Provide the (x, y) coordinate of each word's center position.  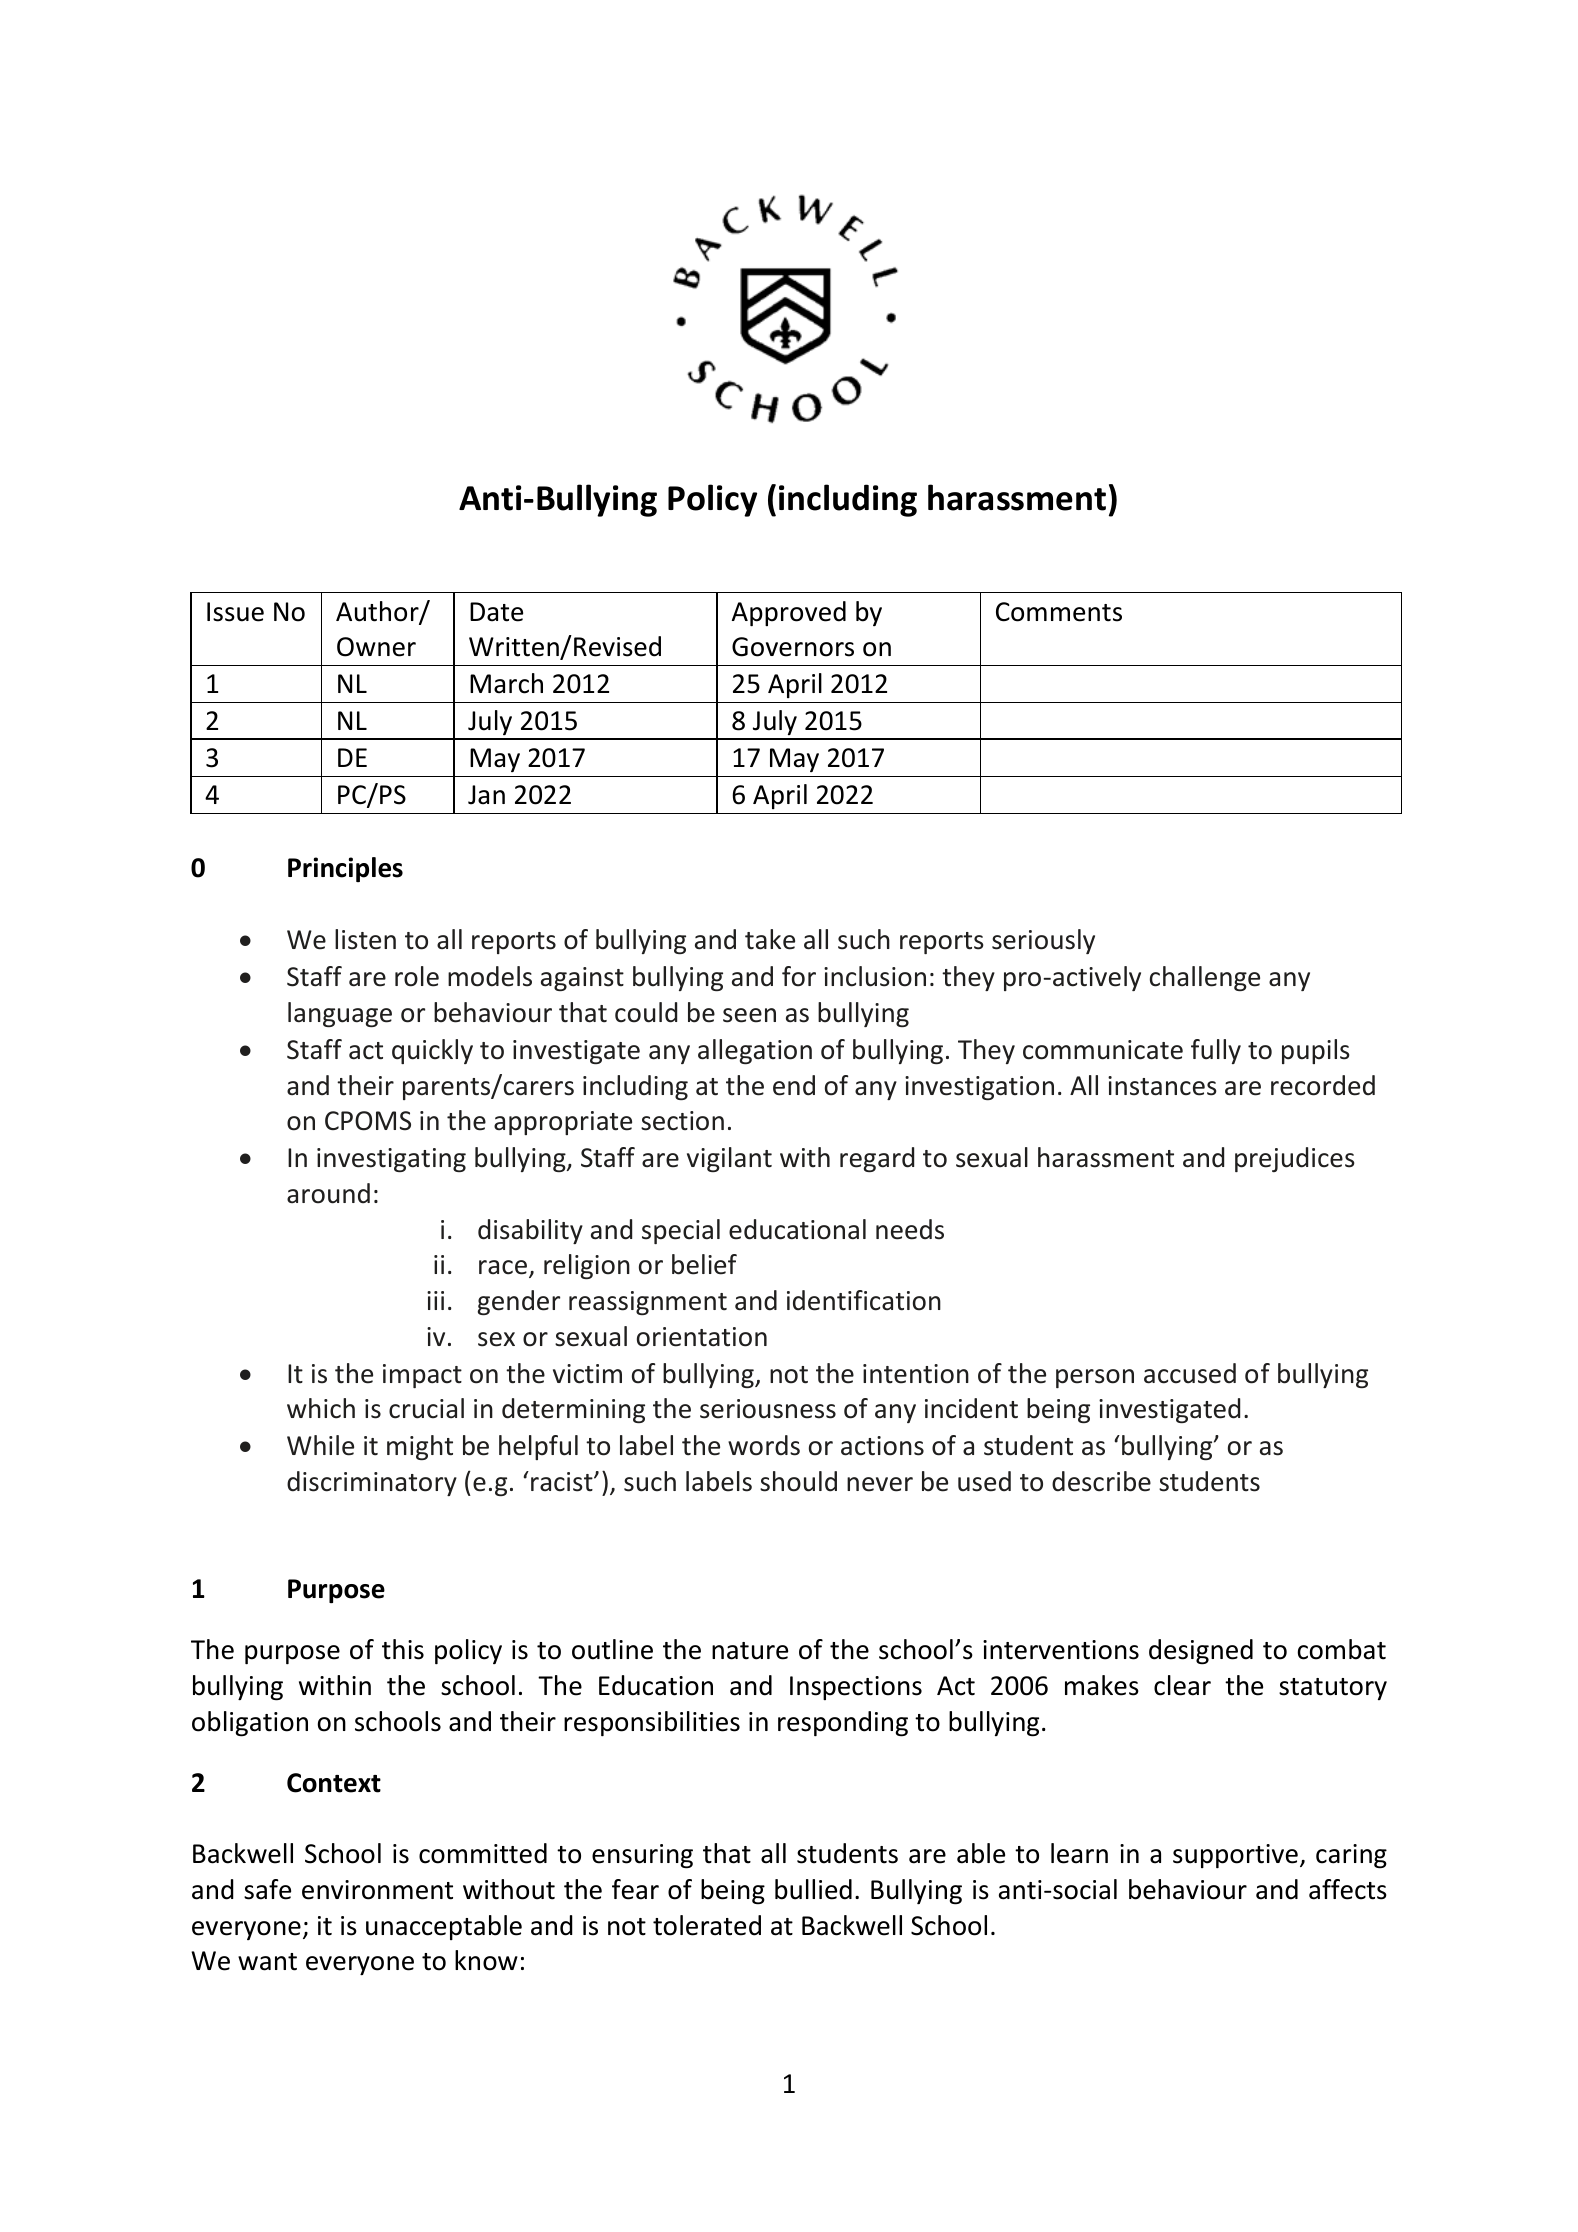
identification (864, 1300)
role (417, 976)
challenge (1205, 978)
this (403, 1649)
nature (750, 1651)
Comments (1059, 612)
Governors (793, 647)
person (1095, 1378)
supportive (1235, 1856)
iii (435, 1300)
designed (1201, 1652)
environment (377, 1890)
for (799, 976)
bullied (813, 1889)
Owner (376, 647)
